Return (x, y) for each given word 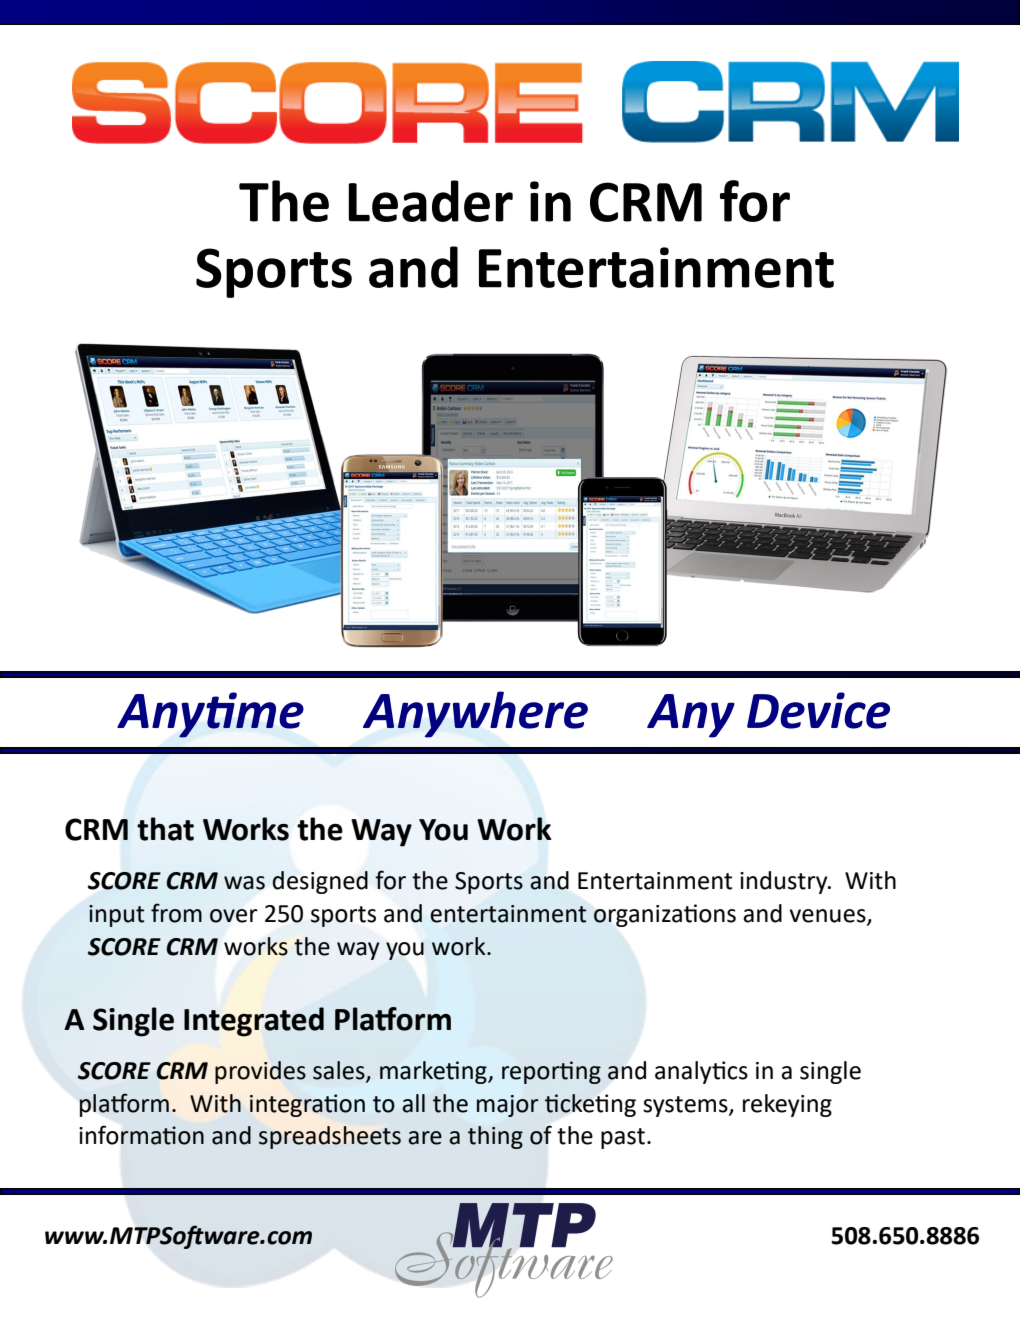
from (176, 913)
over (233, 916)
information (141, 1135)
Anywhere (475, 714)
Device (818, 710)
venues (828, 917)
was (244, 883)
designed (320, 882)
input (116, 916)
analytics (701, 1072)
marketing (434, 1072)
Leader (431, 201)
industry (785, 882)
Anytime (210, 715)
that (165, 829)
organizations (665, 915)
